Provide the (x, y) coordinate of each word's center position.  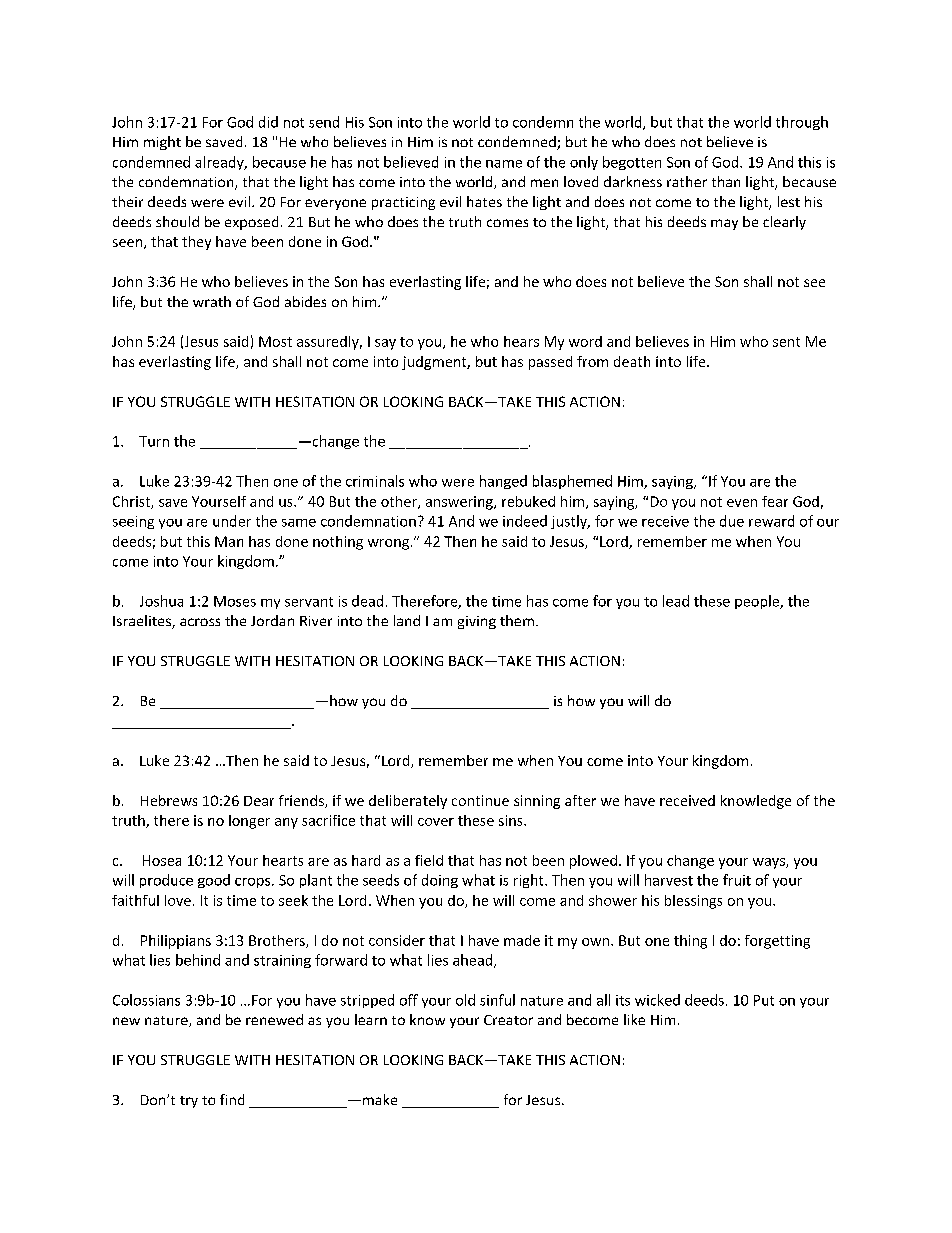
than (726, 181)
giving (477, 622)
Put (764, 1000)
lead (676, 601)
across (200, 622)
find (232, 1099)
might (162, 143)
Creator (508, 1020)
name (504, 164)
